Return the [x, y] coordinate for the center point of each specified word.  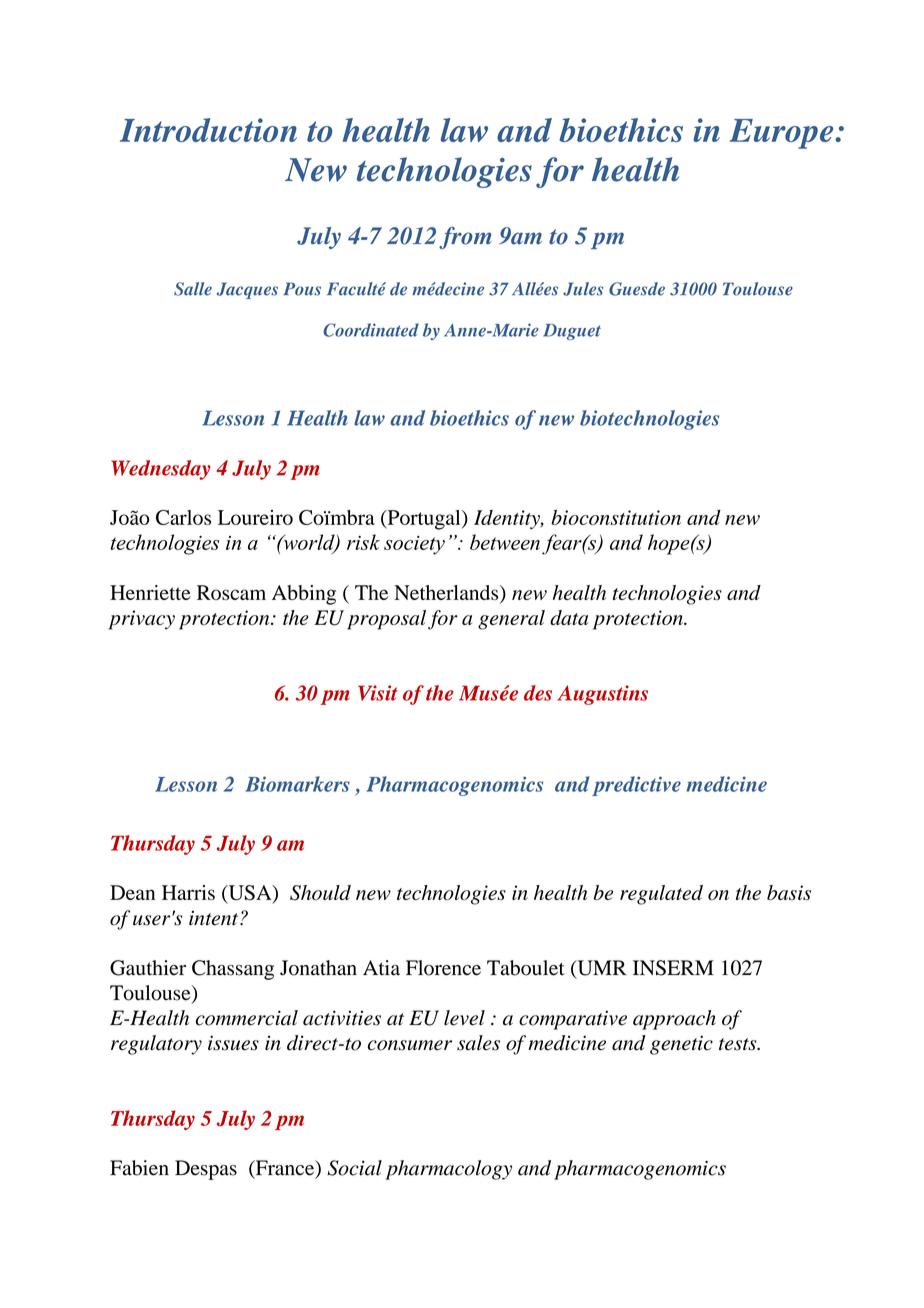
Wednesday [160, 470]
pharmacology [449, 1170]
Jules [583, 289]
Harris [188, 892]
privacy [141, 620]
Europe [783, 134]
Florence [443, 968]
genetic [681, 1045]
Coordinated [371, 330]
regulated [661, 895]
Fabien [139, 1168]
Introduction [208, 130]
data [569, 617]
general [511, 620]
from [465, 238]
